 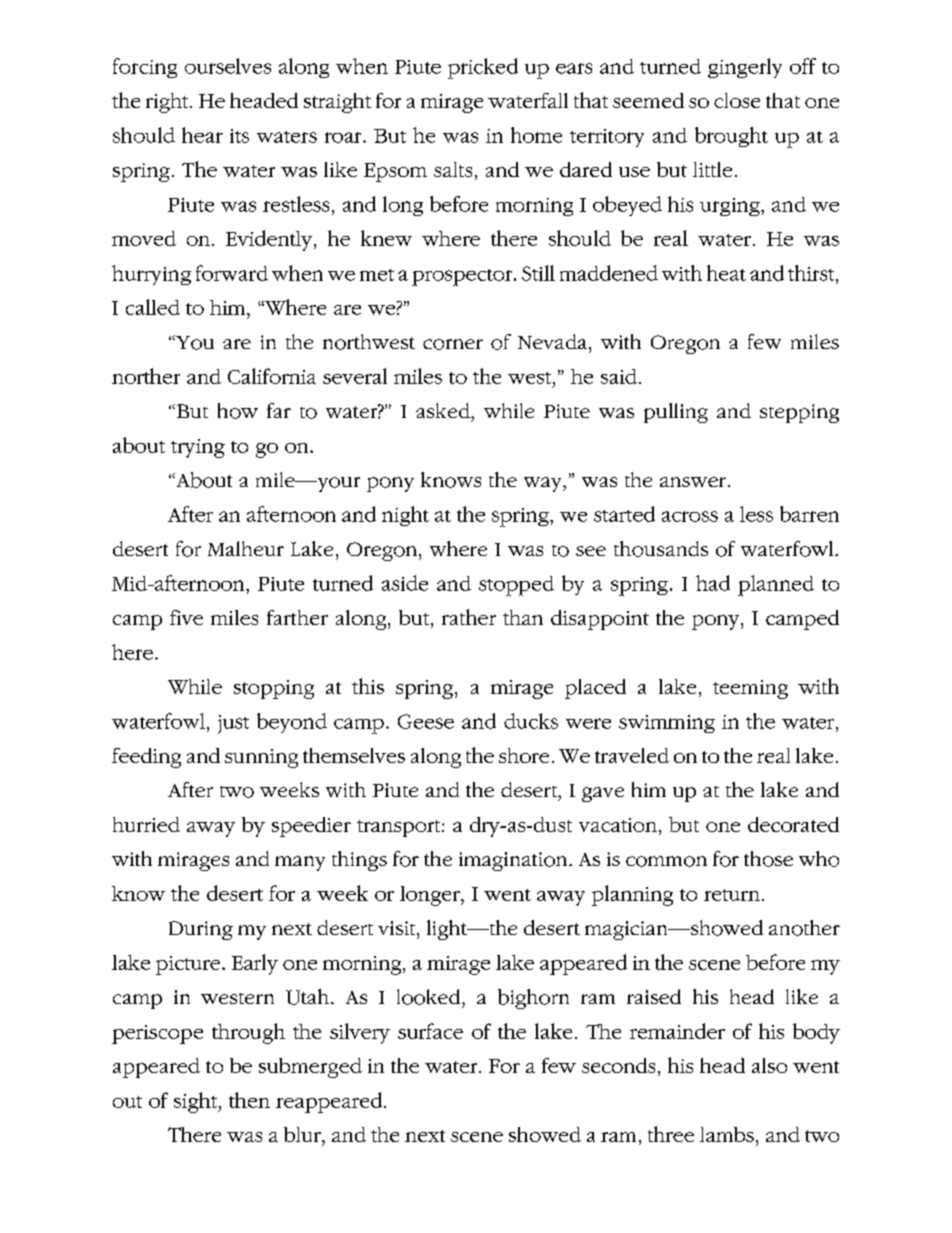 What do you see at coordinates (249, 1100) in the screenshot?
I see `then` at bounding box center [249, 1100].
